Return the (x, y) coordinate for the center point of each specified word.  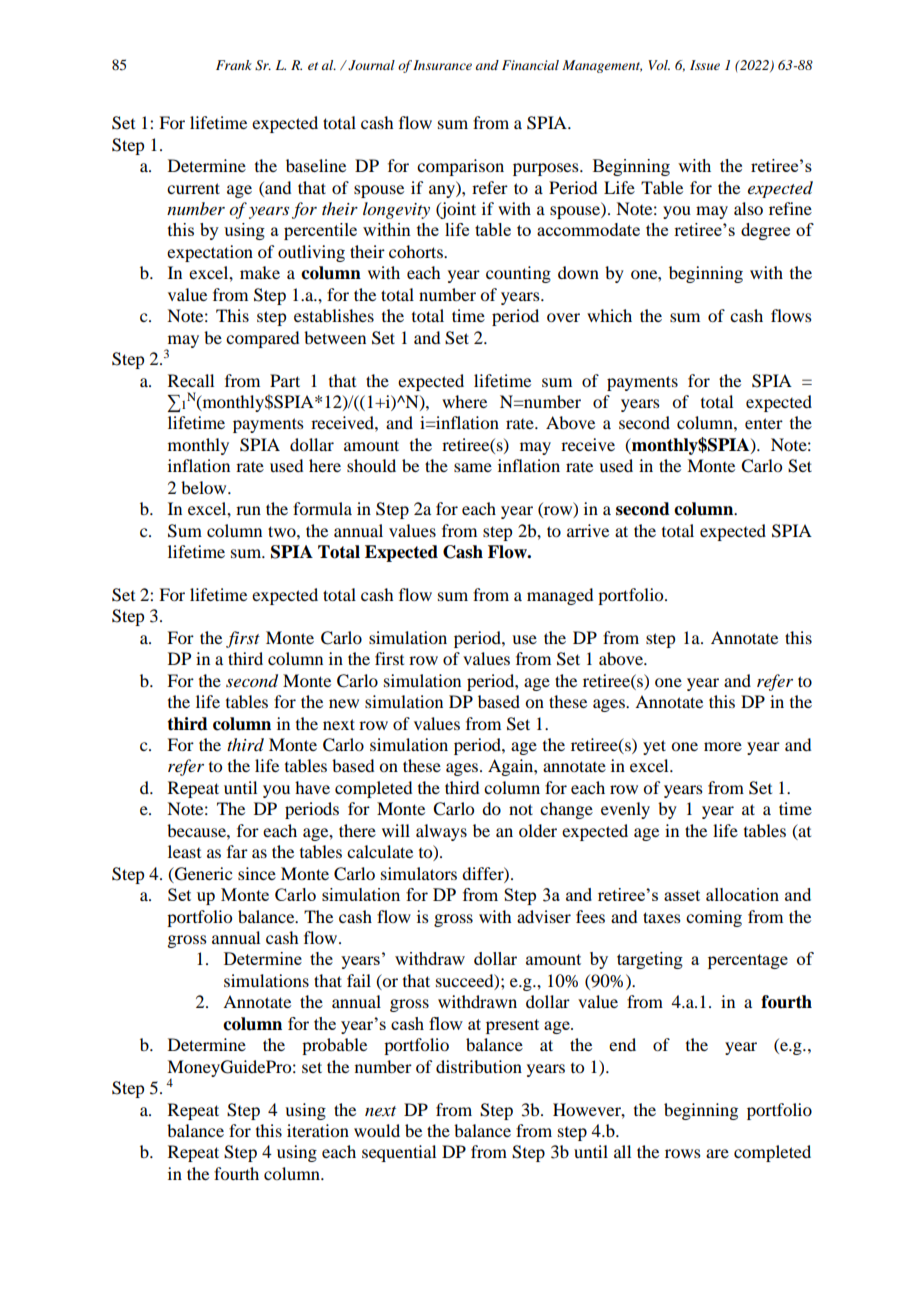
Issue (705, 65)
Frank (234, 65)
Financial (530, 65)
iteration (318, 1130)
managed (560, 596)
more (723, 746)
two (283, 531)
